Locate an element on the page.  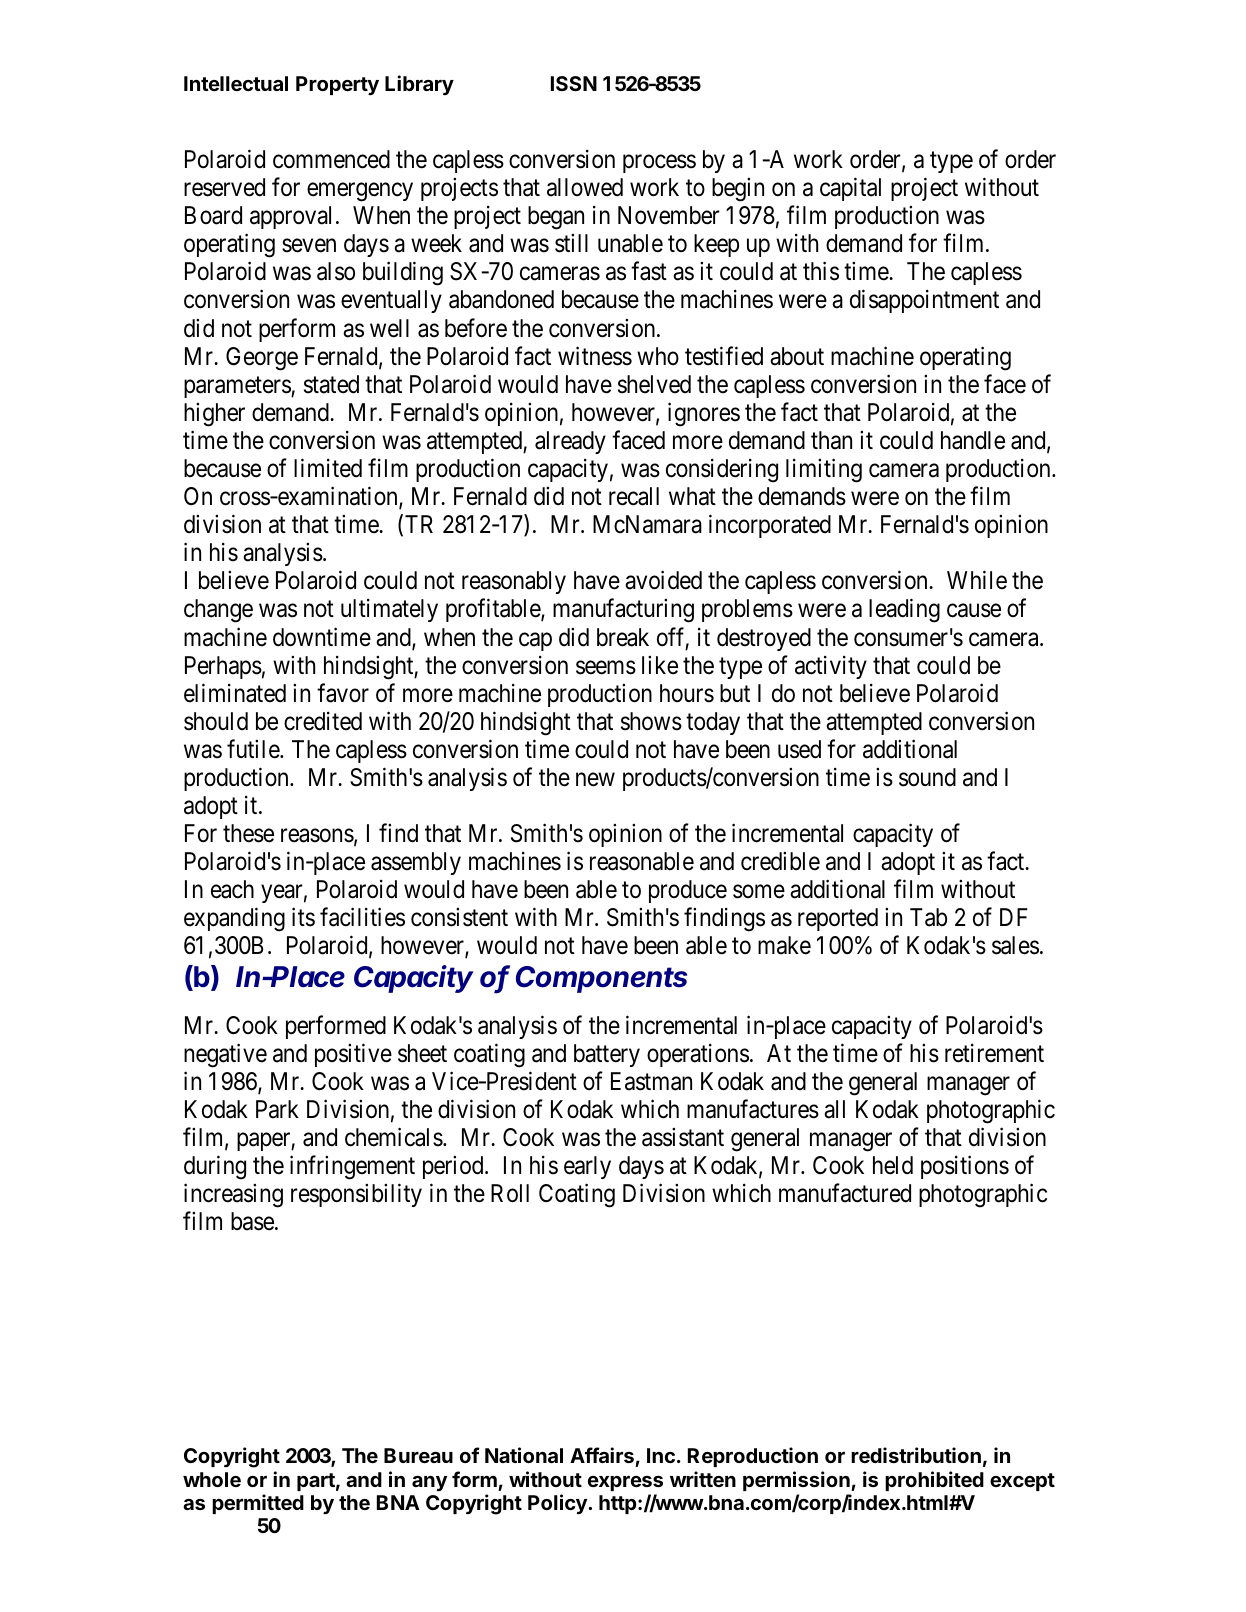
commenced is located at coordinates (331, 159).
